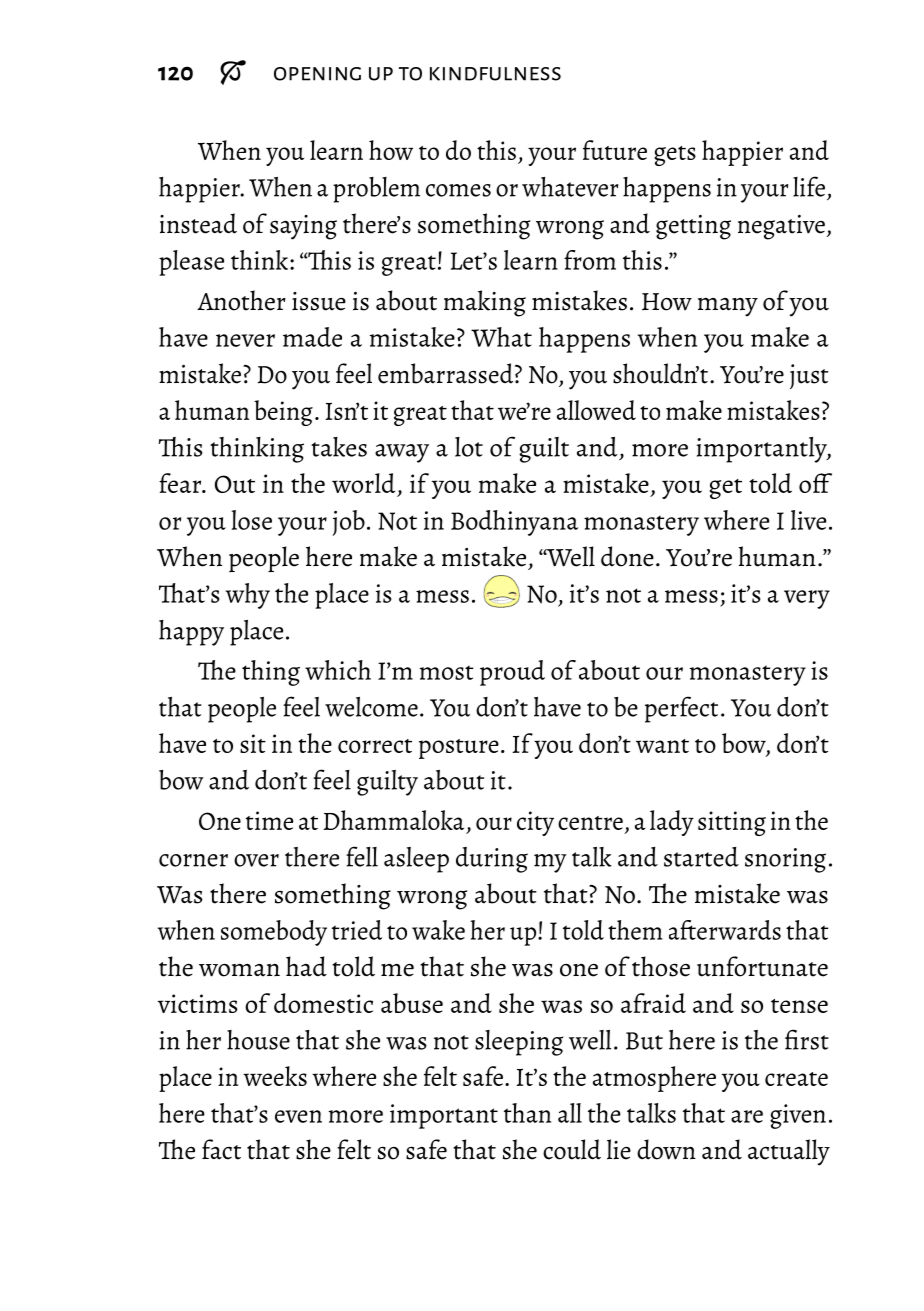 This document has height=1311, width=924. What do you see at coordinates (269, 820) in the document?
I see `time` at bounding box center [269, 820].
